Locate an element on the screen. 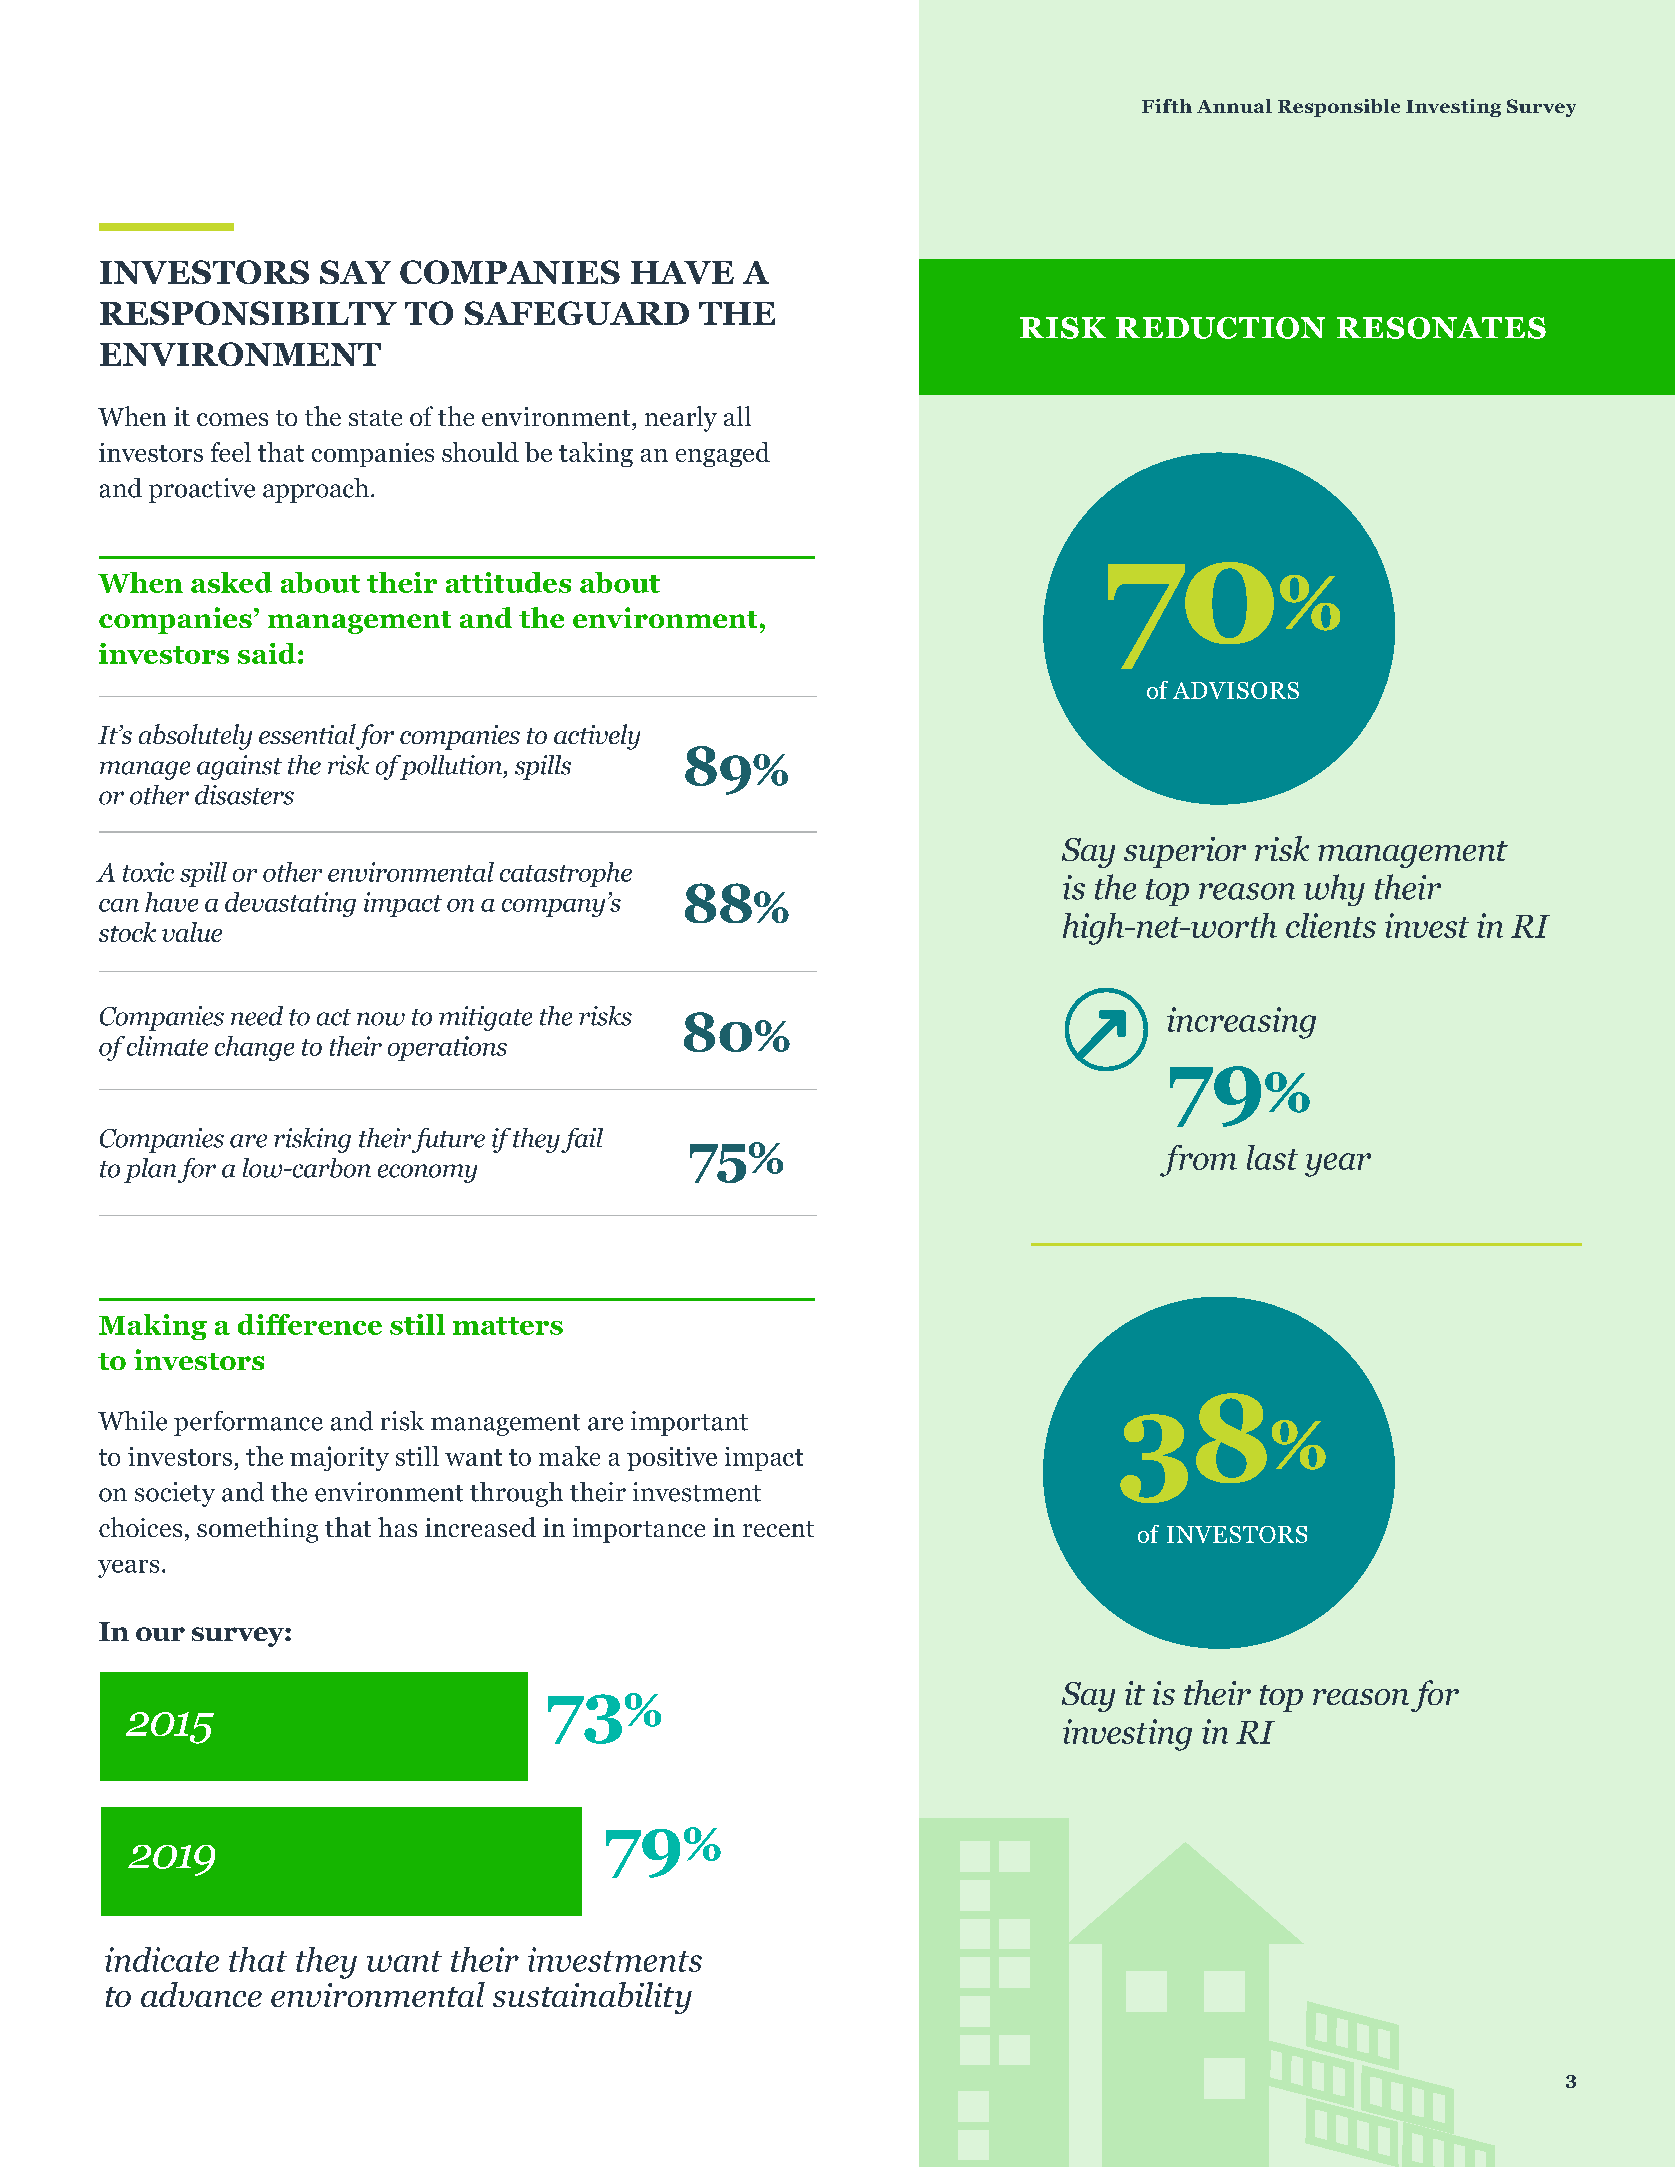  RESPONSIBILTY is located at coordinates (248, 313).
